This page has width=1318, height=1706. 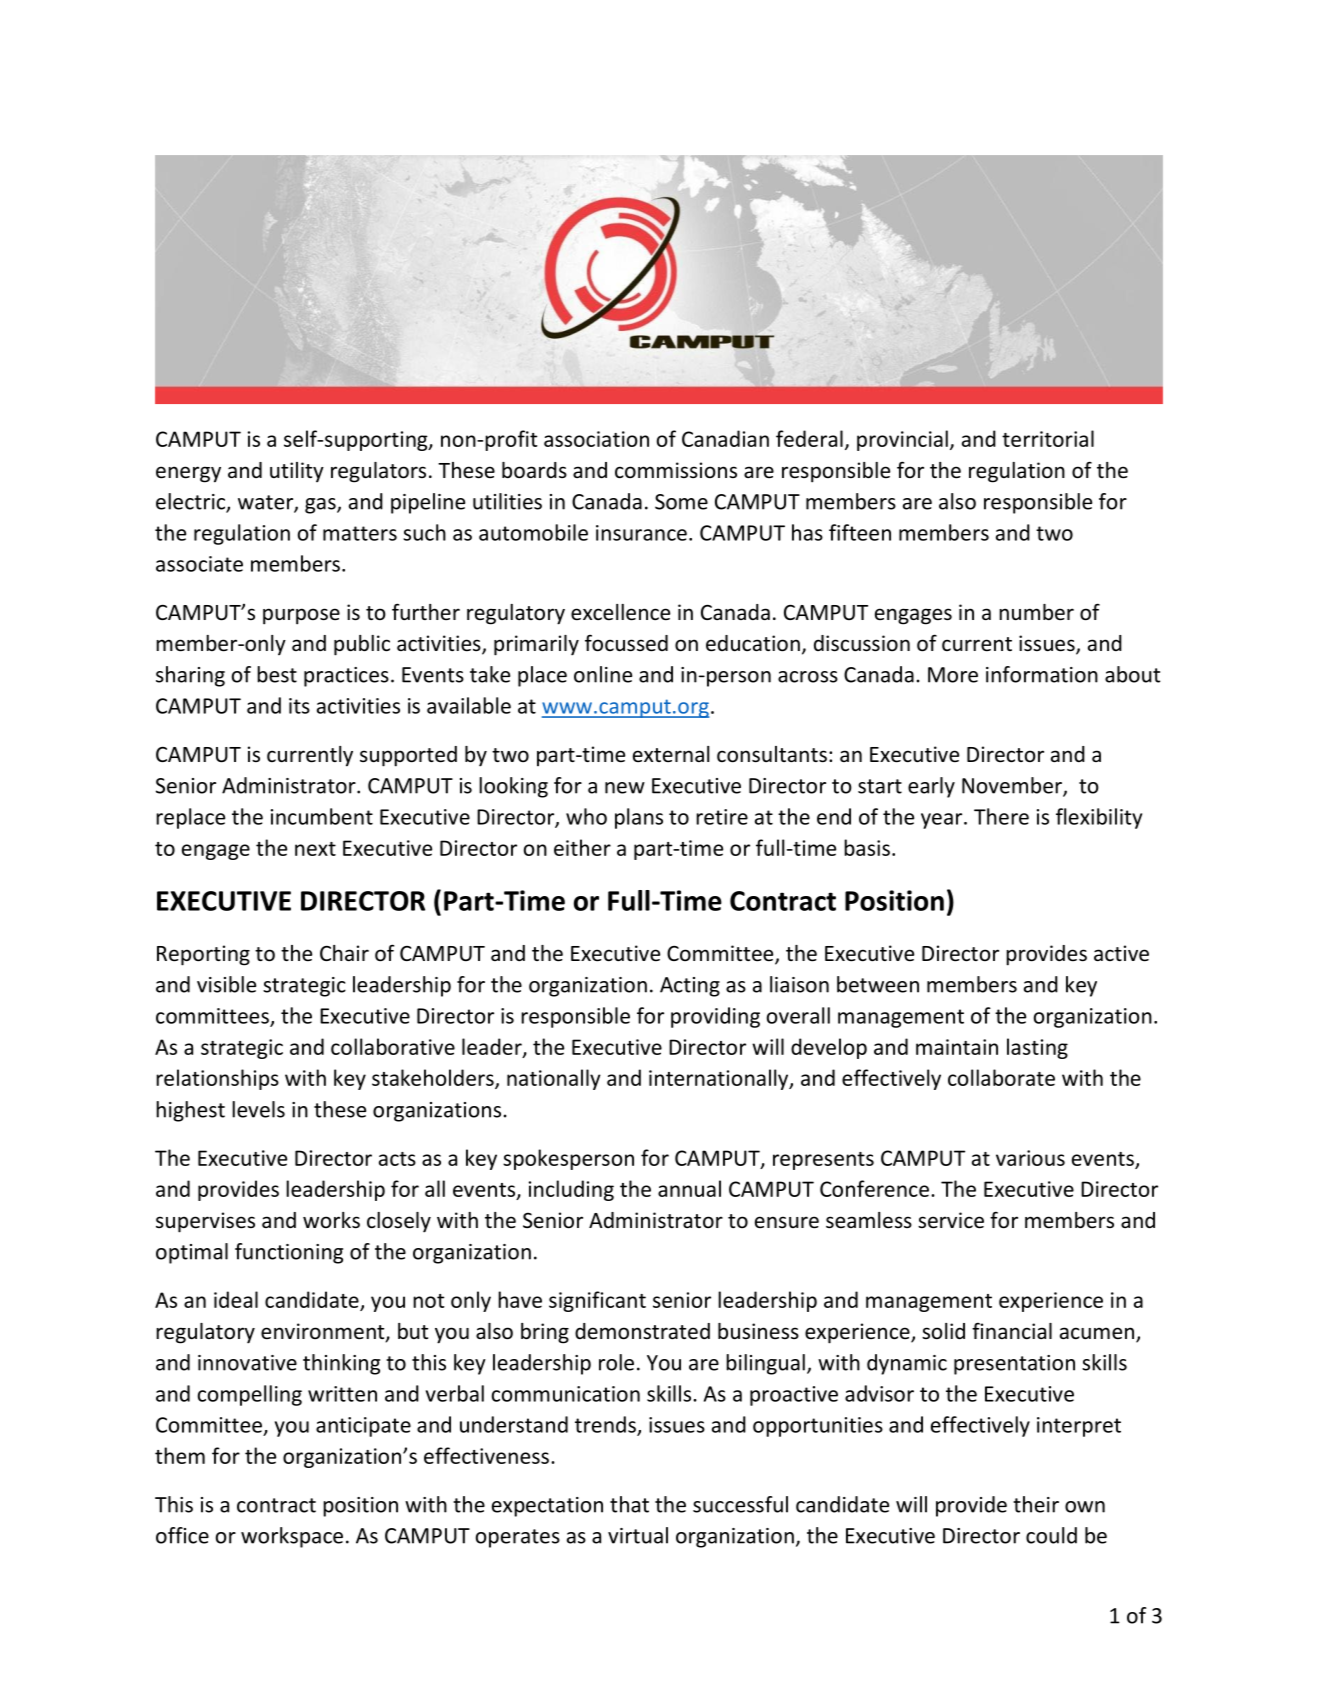 I want to click on visible, so click(x=226, y=984).
